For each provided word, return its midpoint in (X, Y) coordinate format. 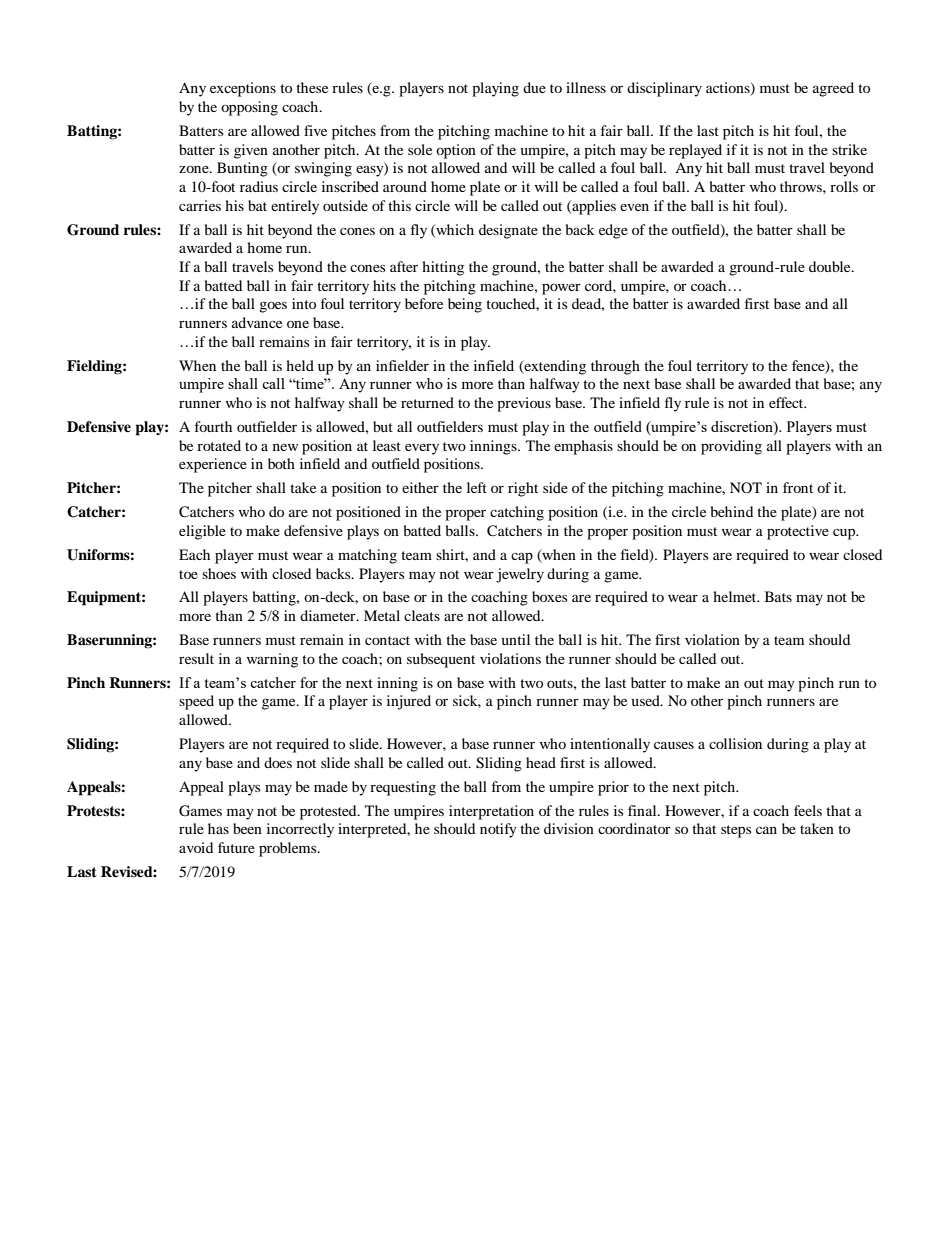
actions (729, 89)
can (766, 830)
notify (498, 830)
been (247, 828)
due (534, 87)
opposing (249, 108)
